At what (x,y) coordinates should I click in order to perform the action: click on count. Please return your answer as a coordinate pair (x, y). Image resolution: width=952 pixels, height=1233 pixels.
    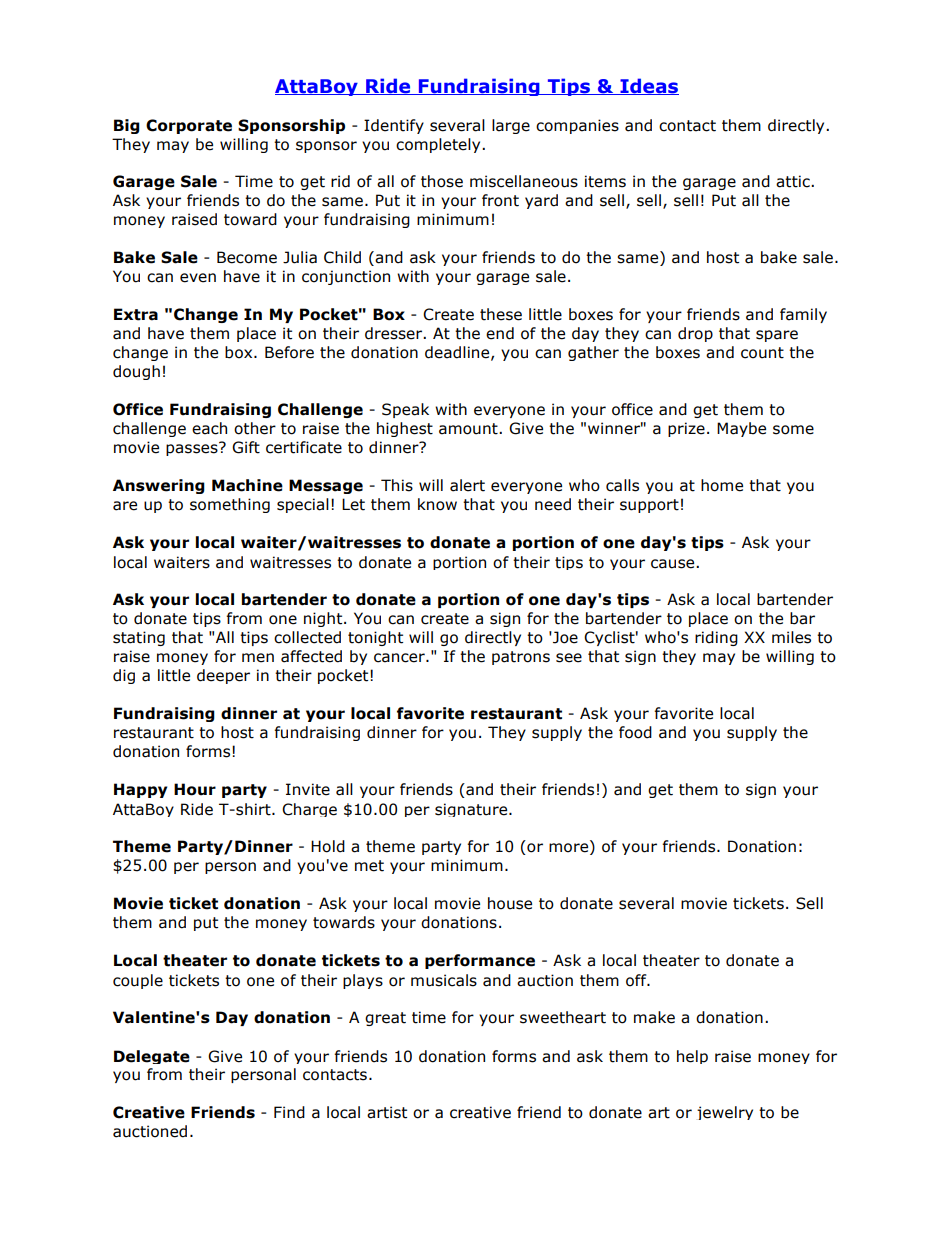
    Looking at the image, I should click on (762, 353).
